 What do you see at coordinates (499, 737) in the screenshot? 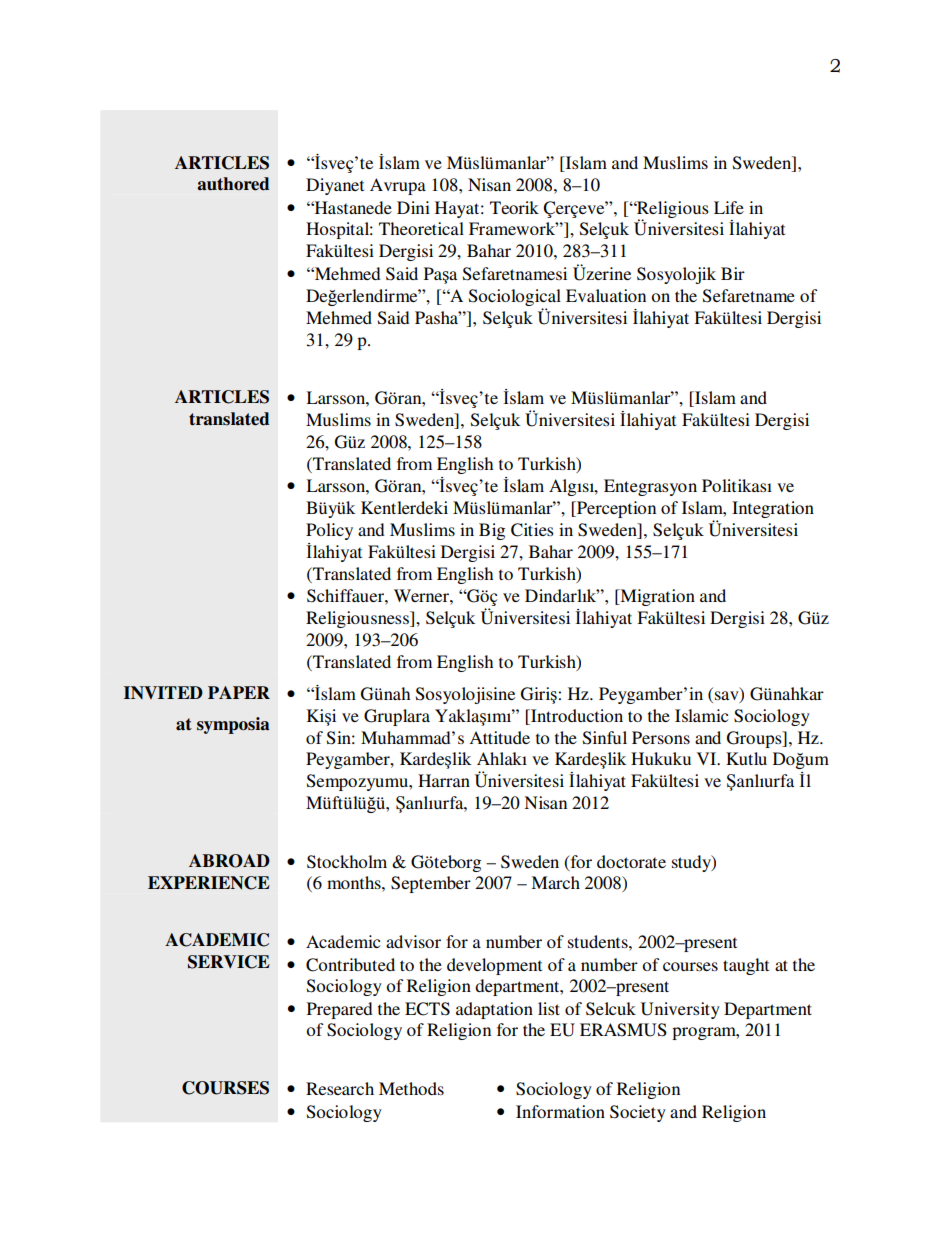
I see `Attitude` at bounding box center [499, 737].
